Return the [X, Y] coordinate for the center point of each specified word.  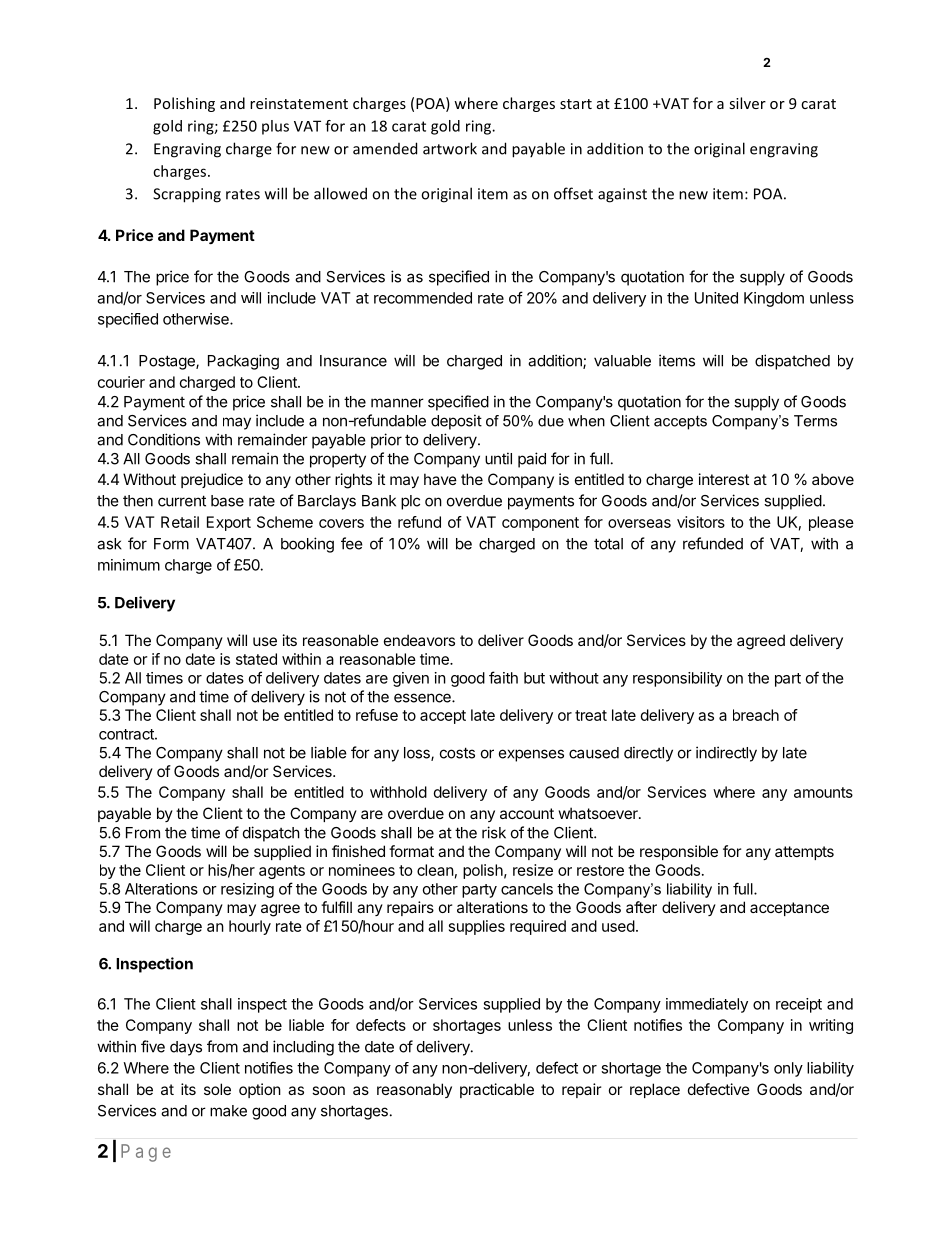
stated [256, 659]
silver [747, 103]
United [716, 298]
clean [435, 870]
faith [503, 677]
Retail [180, 522]
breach [756, 715]
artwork [450, 148]
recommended [423, 298]
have [440, 479]
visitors [701, 522]
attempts [804, 853]
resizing [247, 890]
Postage [168, 362]
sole [217, 1089]
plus [275, 127]
